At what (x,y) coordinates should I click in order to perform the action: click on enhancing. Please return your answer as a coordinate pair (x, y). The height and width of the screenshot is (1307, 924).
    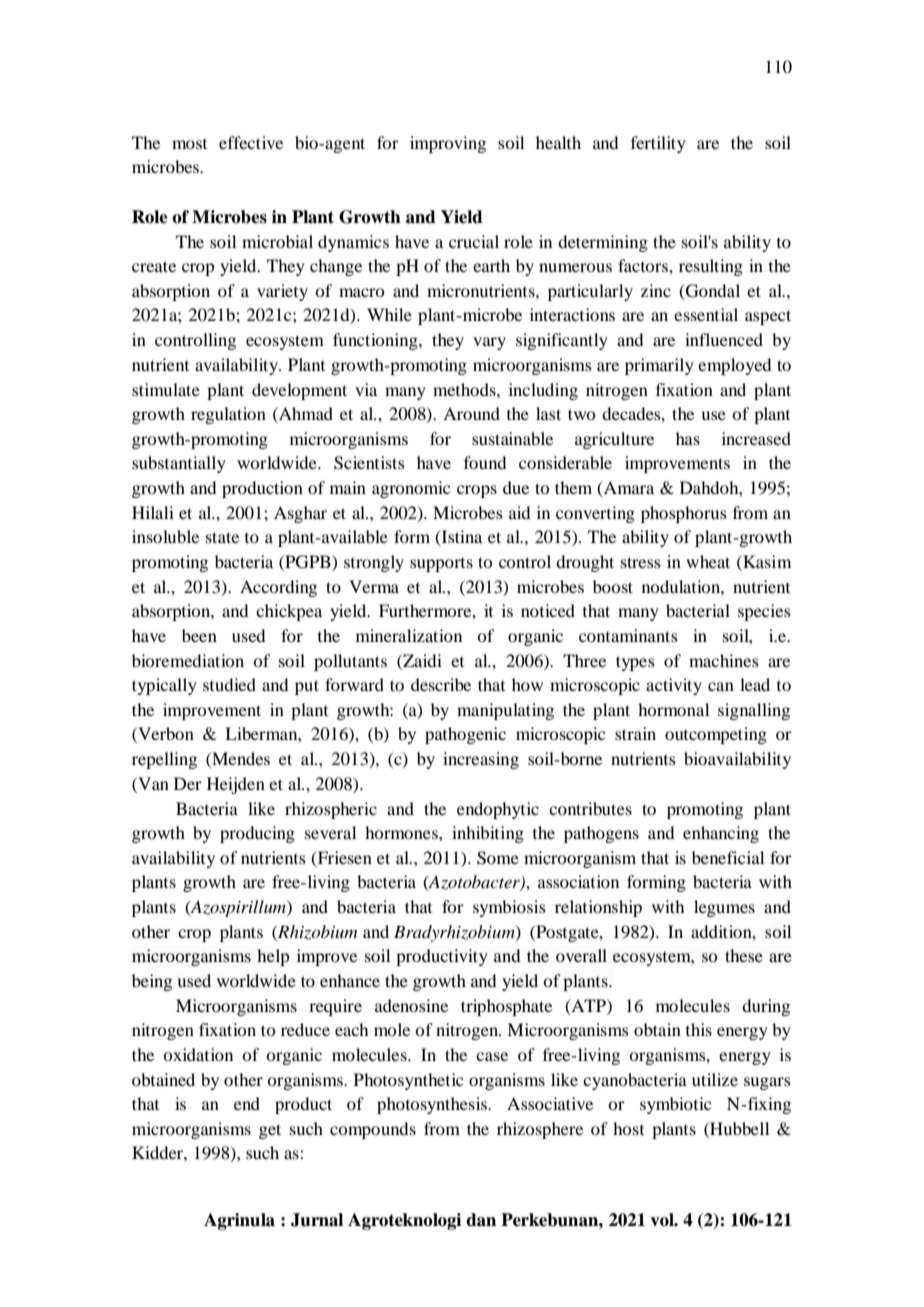
    Looking at the image, I should click on (721, 834).
